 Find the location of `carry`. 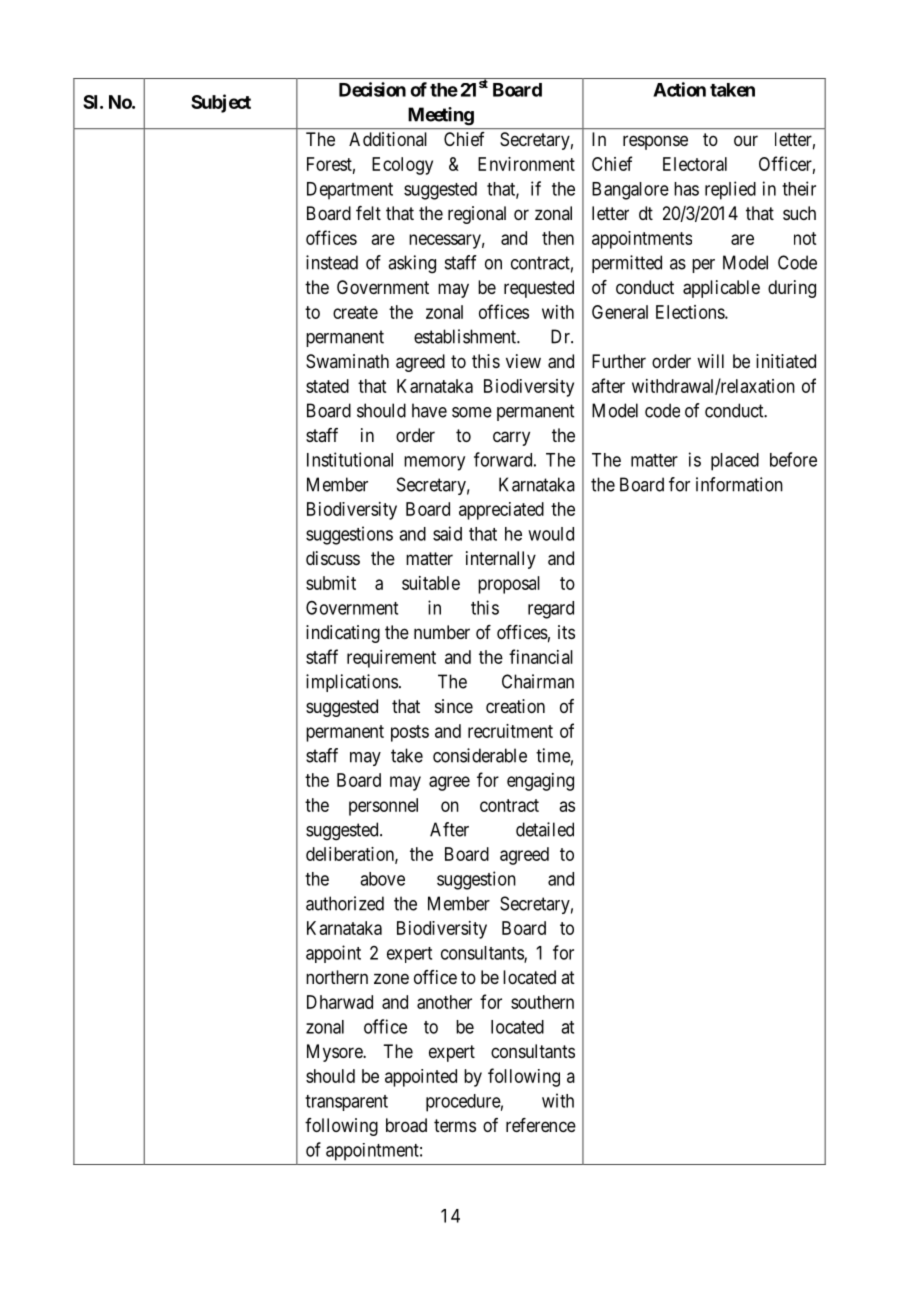

carry is located at coordinates (511, 438).
